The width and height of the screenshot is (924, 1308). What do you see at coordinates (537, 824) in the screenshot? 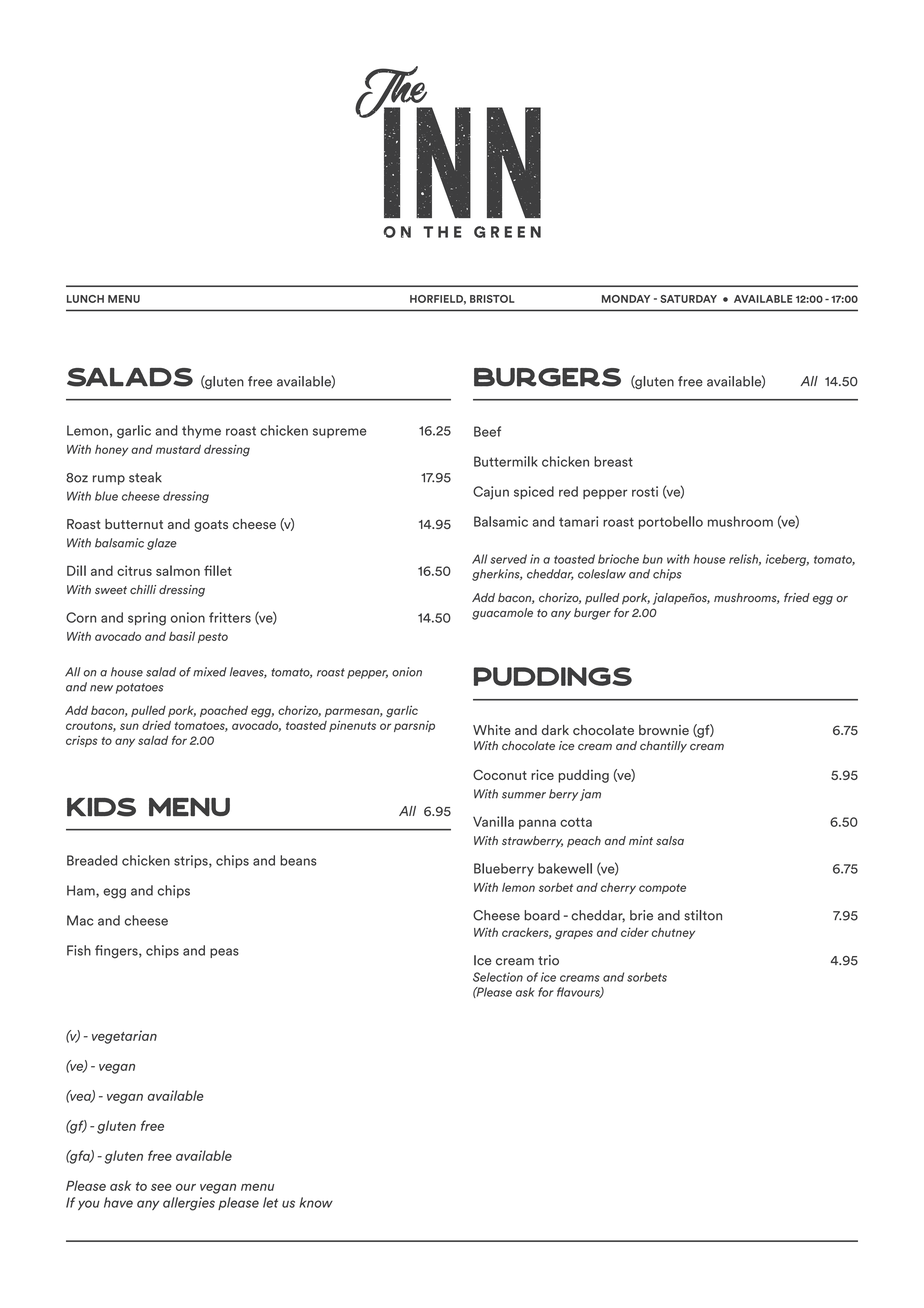
I see `panna` at bounding box center [537, 824].
